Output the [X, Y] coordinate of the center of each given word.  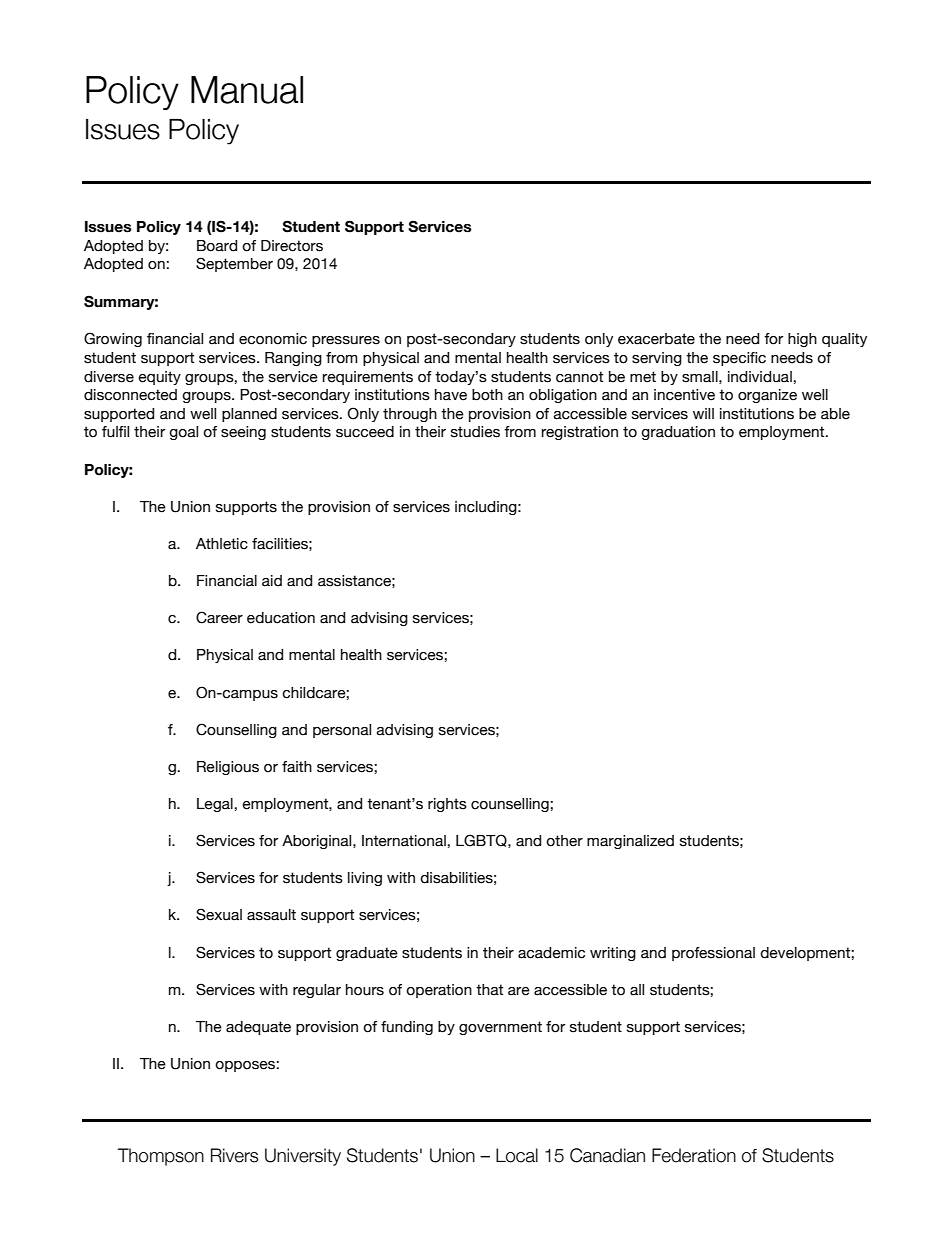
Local [517, 1155]
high [802, 340]
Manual [247, 90]
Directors [292, 246]
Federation [694, 1155]
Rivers [234, 1155]
